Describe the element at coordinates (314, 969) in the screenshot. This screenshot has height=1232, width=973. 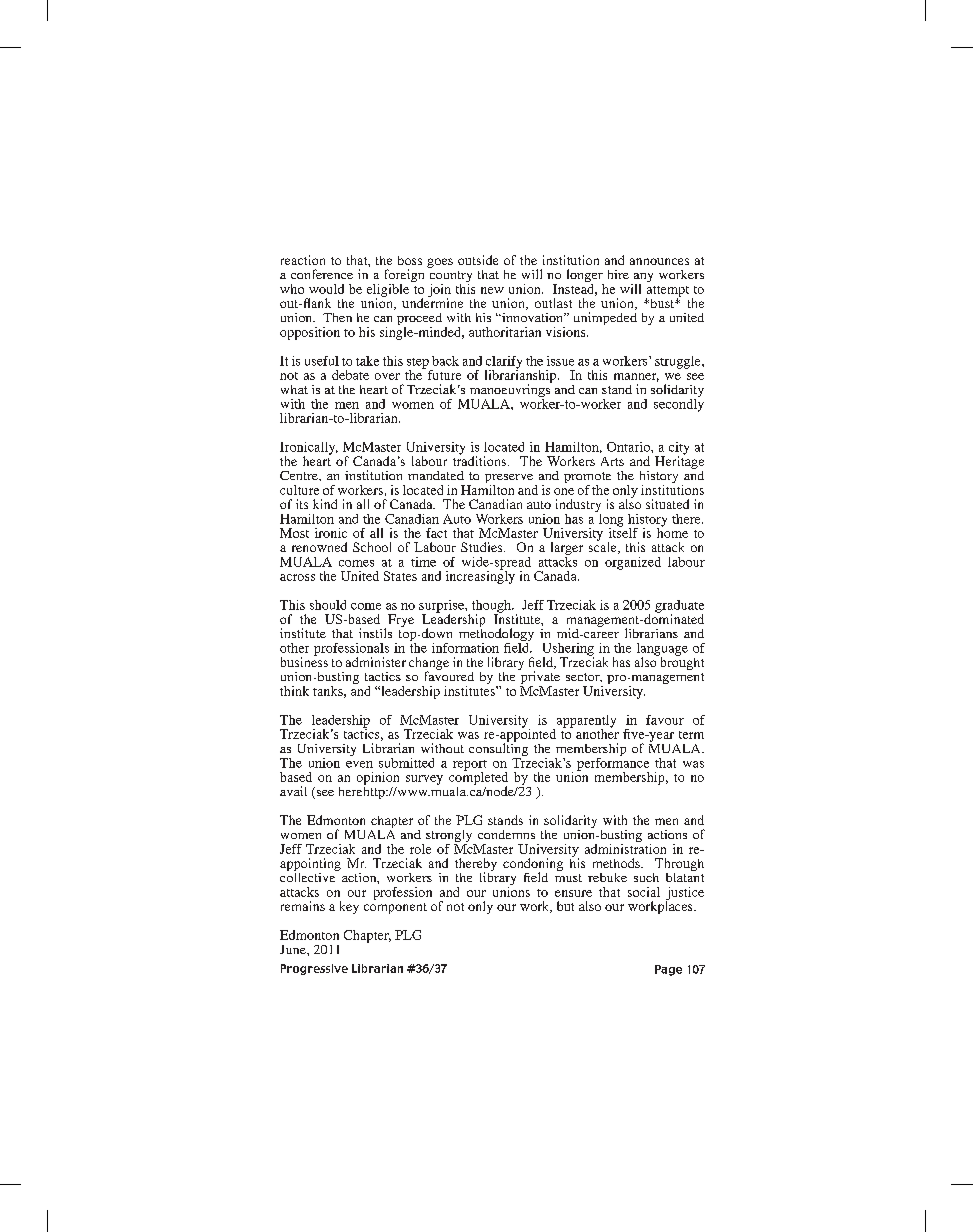
I see `Progressive` at that location.
